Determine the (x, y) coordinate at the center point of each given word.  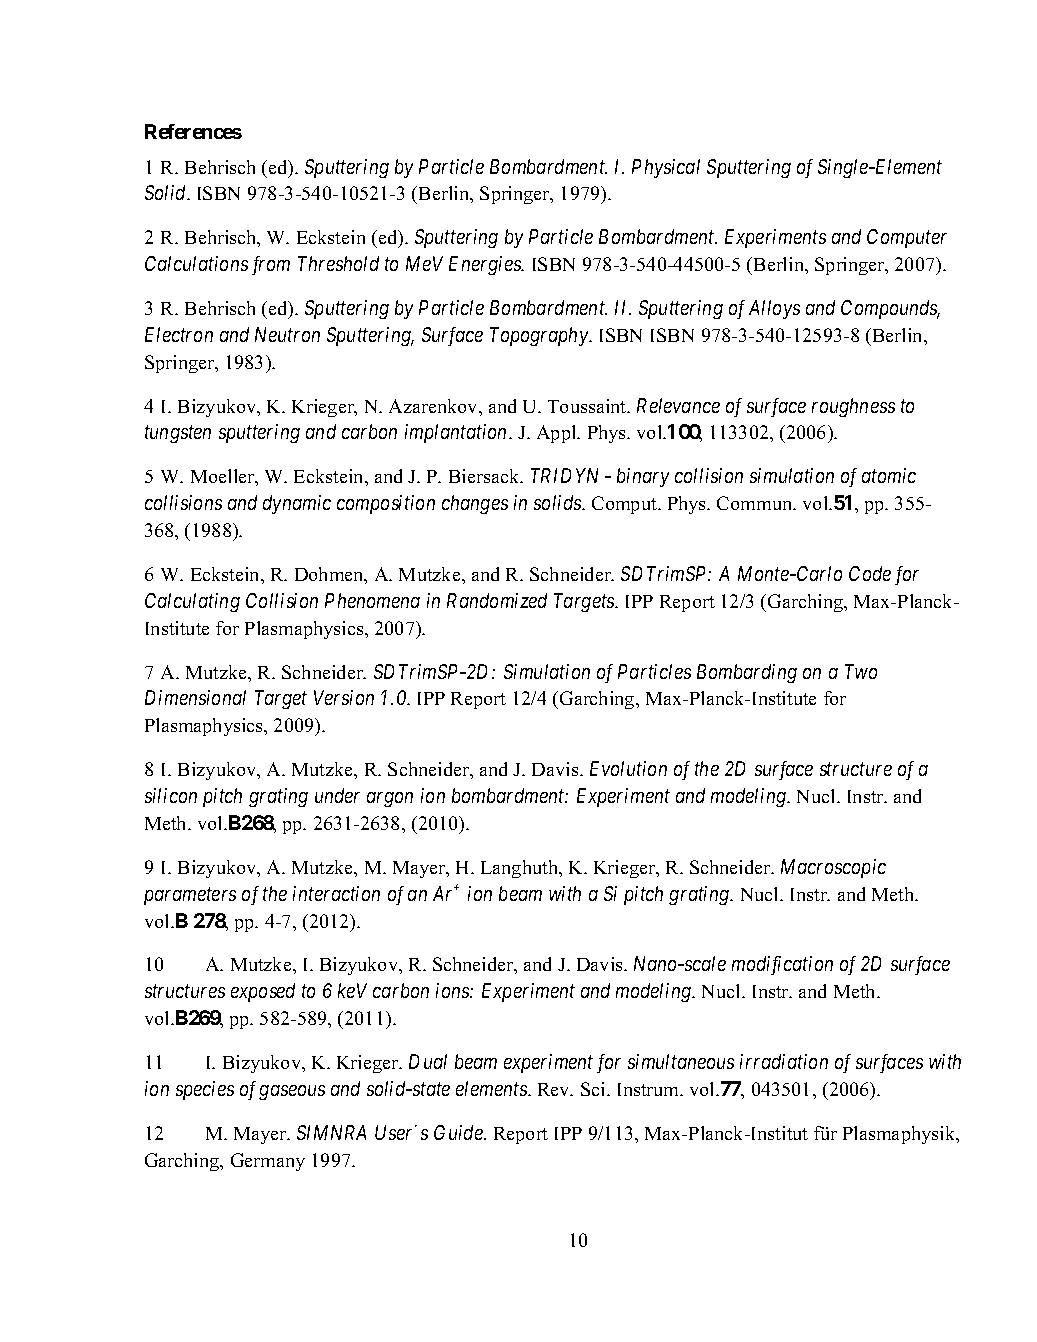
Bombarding (747, 673)
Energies (486, 265)
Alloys (774, 309)
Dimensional (195, 697)
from (271, 265)
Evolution (628, 768)
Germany (268, 1162)
